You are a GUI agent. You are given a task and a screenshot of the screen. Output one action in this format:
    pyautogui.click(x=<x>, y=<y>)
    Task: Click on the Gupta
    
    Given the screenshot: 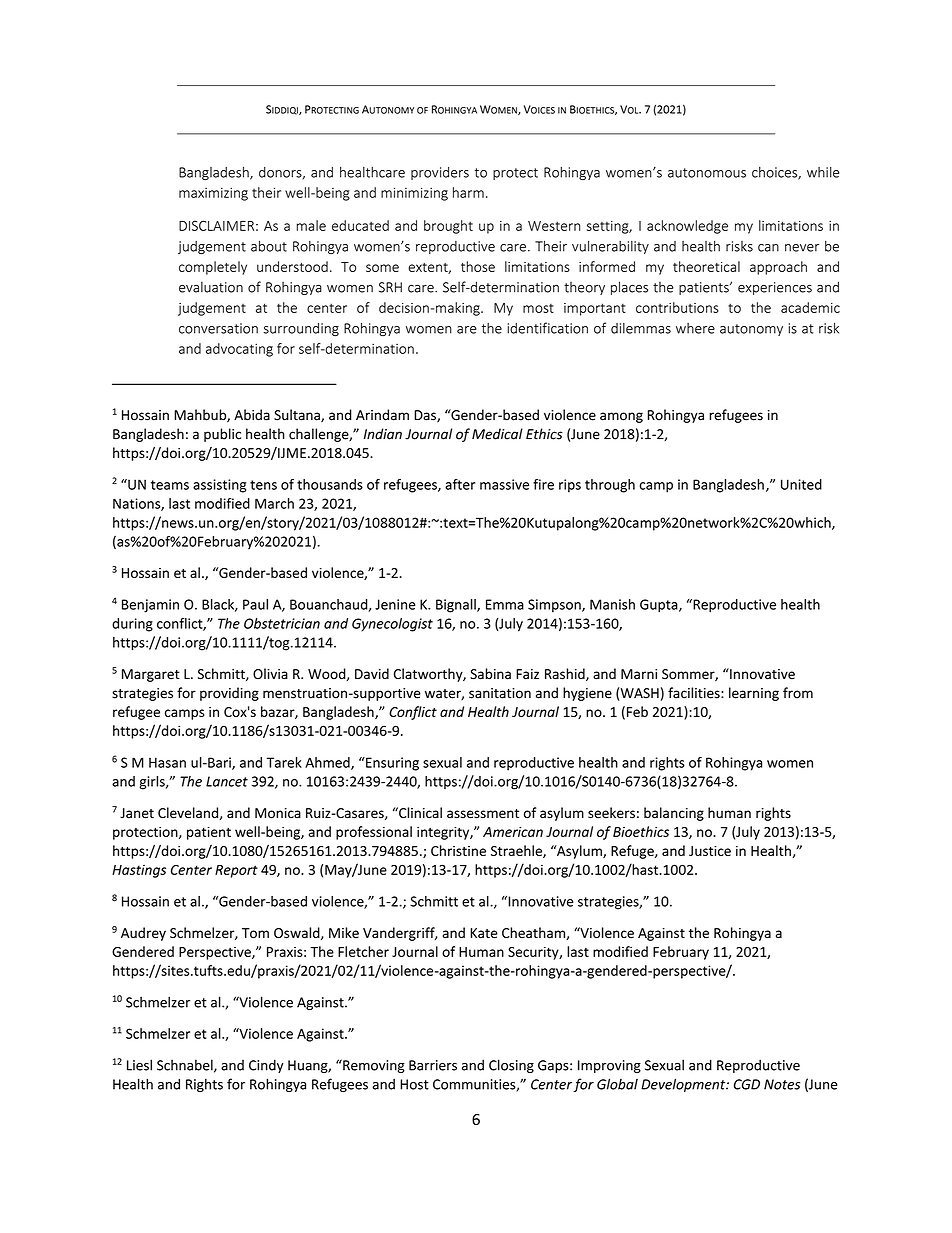 What is the action you would take?
    pyautogui.click(x=660, y=606)
